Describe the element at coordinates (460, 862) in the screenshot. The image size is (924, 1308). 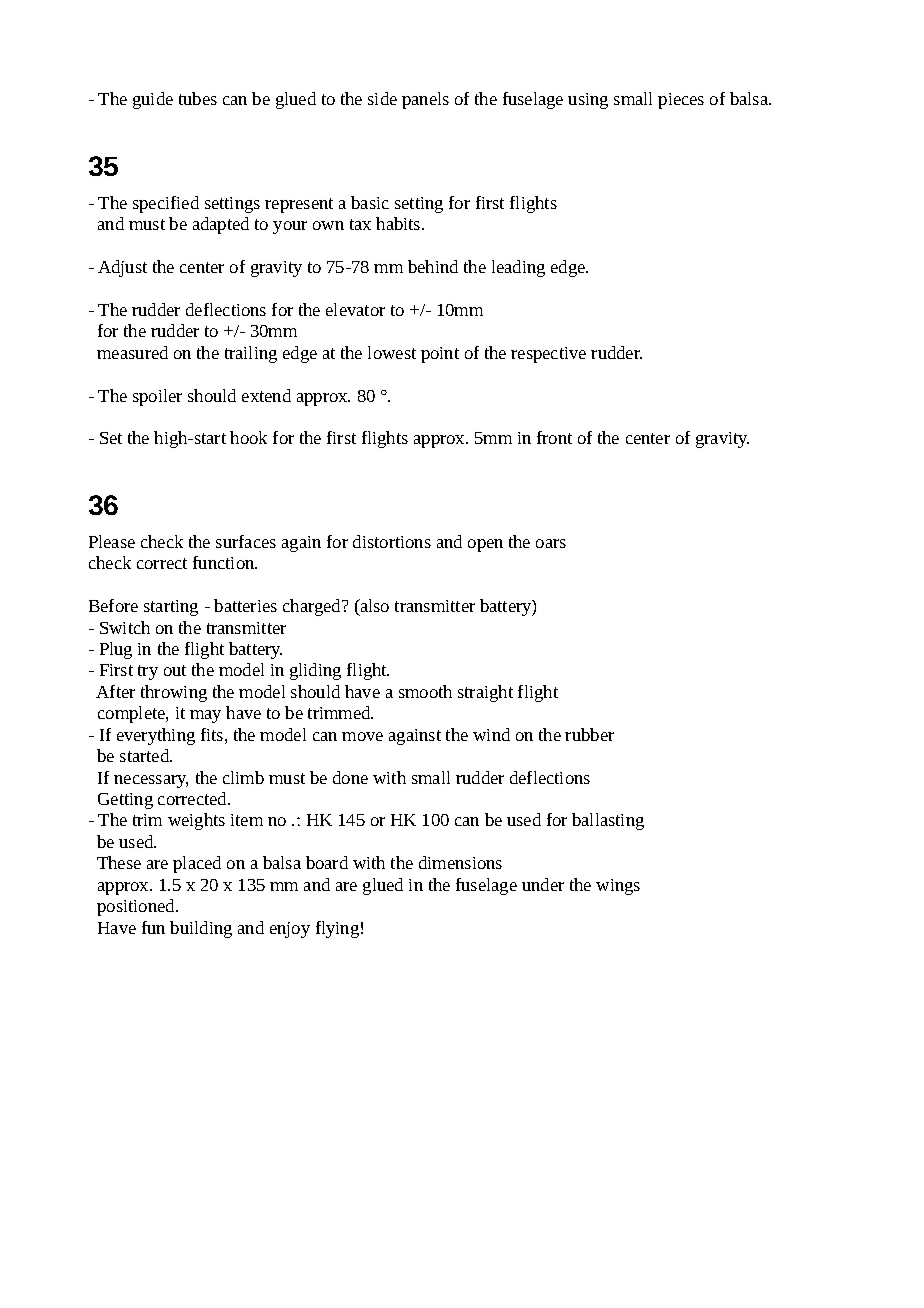
I see `dimensions` at that location.
